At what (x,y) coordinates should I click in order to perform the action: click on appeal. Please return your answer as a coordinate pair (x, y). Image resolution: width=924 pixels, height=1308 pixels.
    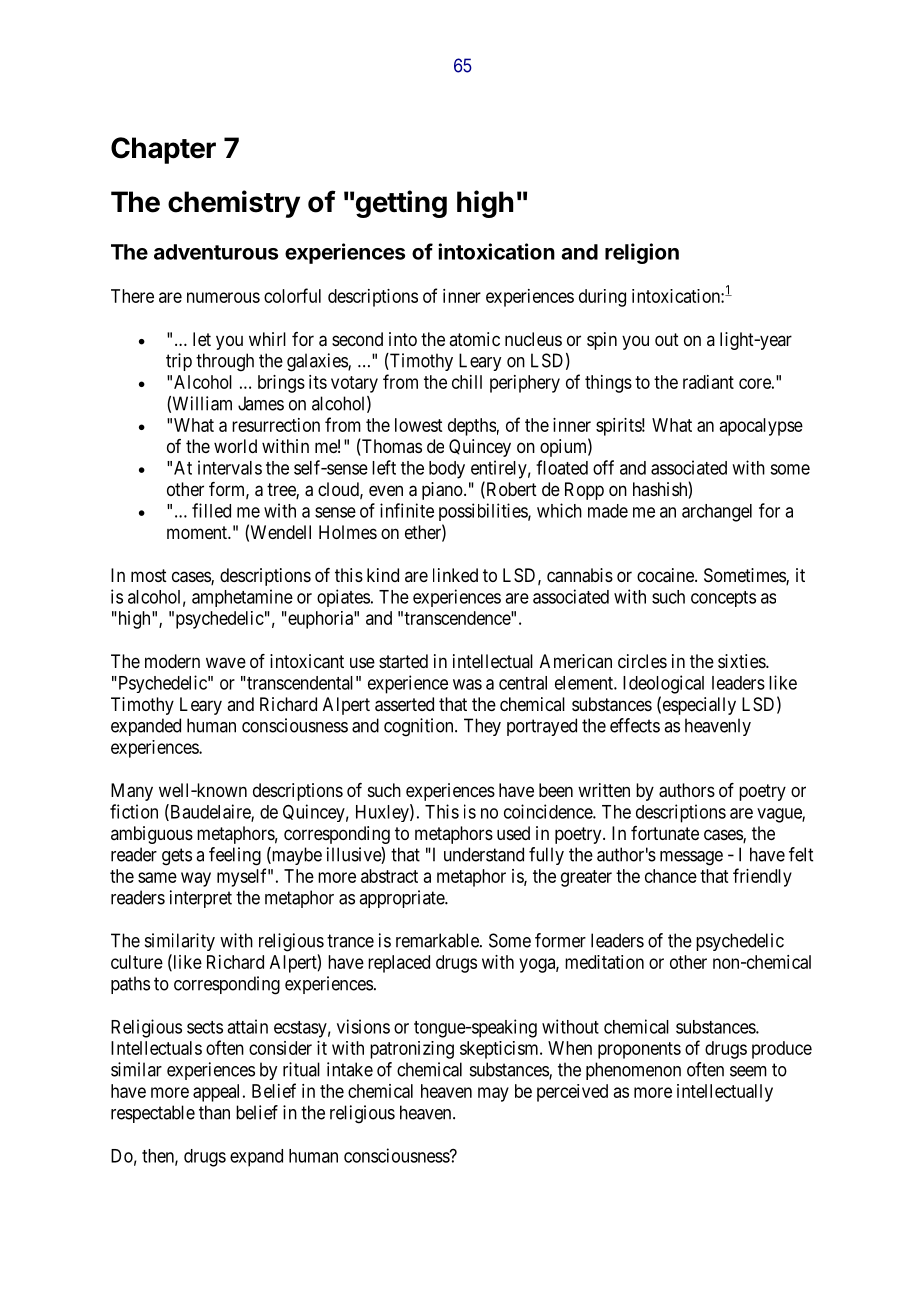
    Looking at the image, I should click on (218, 1093).
